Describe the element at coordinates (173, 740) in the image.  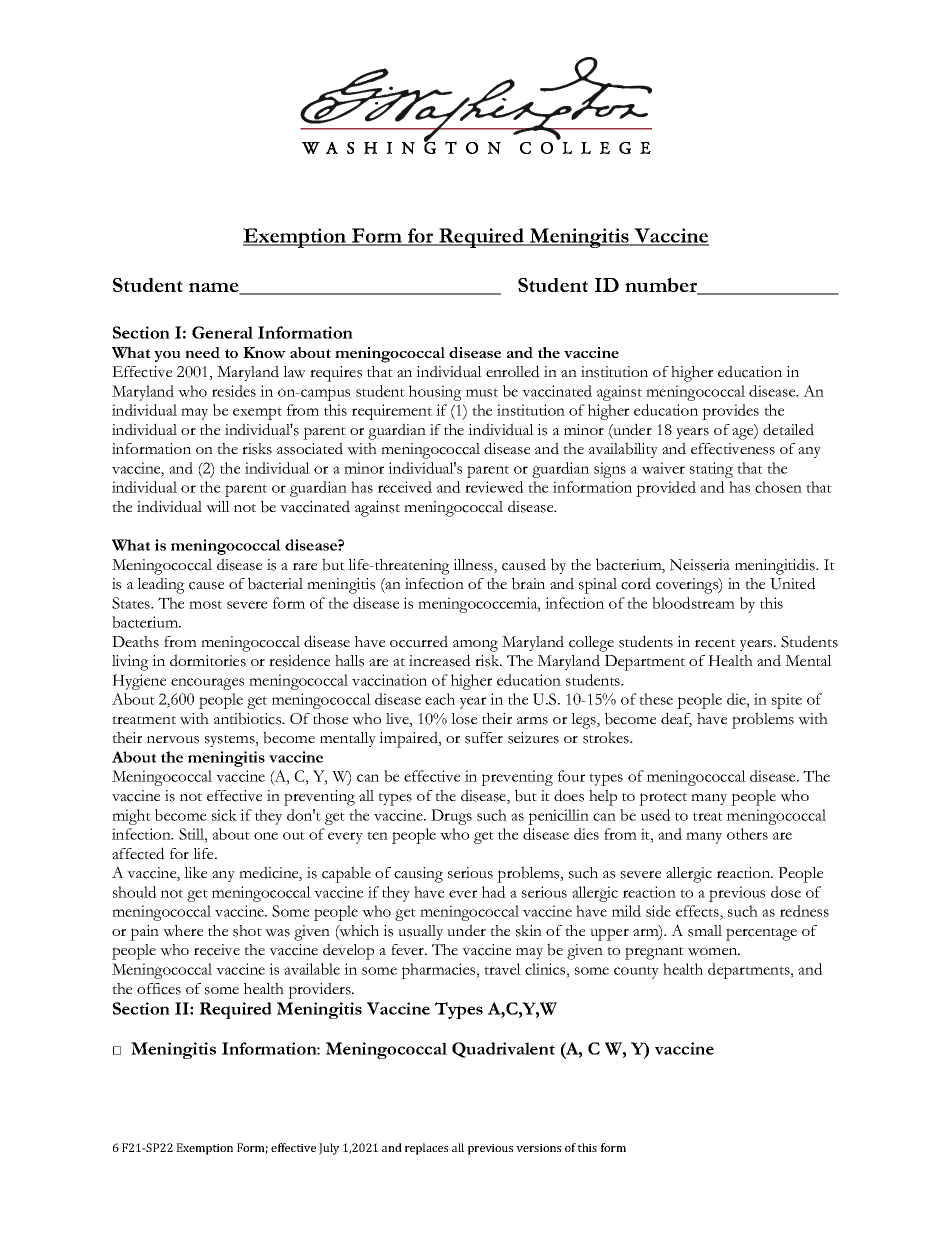
I see `nervous` at that location.
